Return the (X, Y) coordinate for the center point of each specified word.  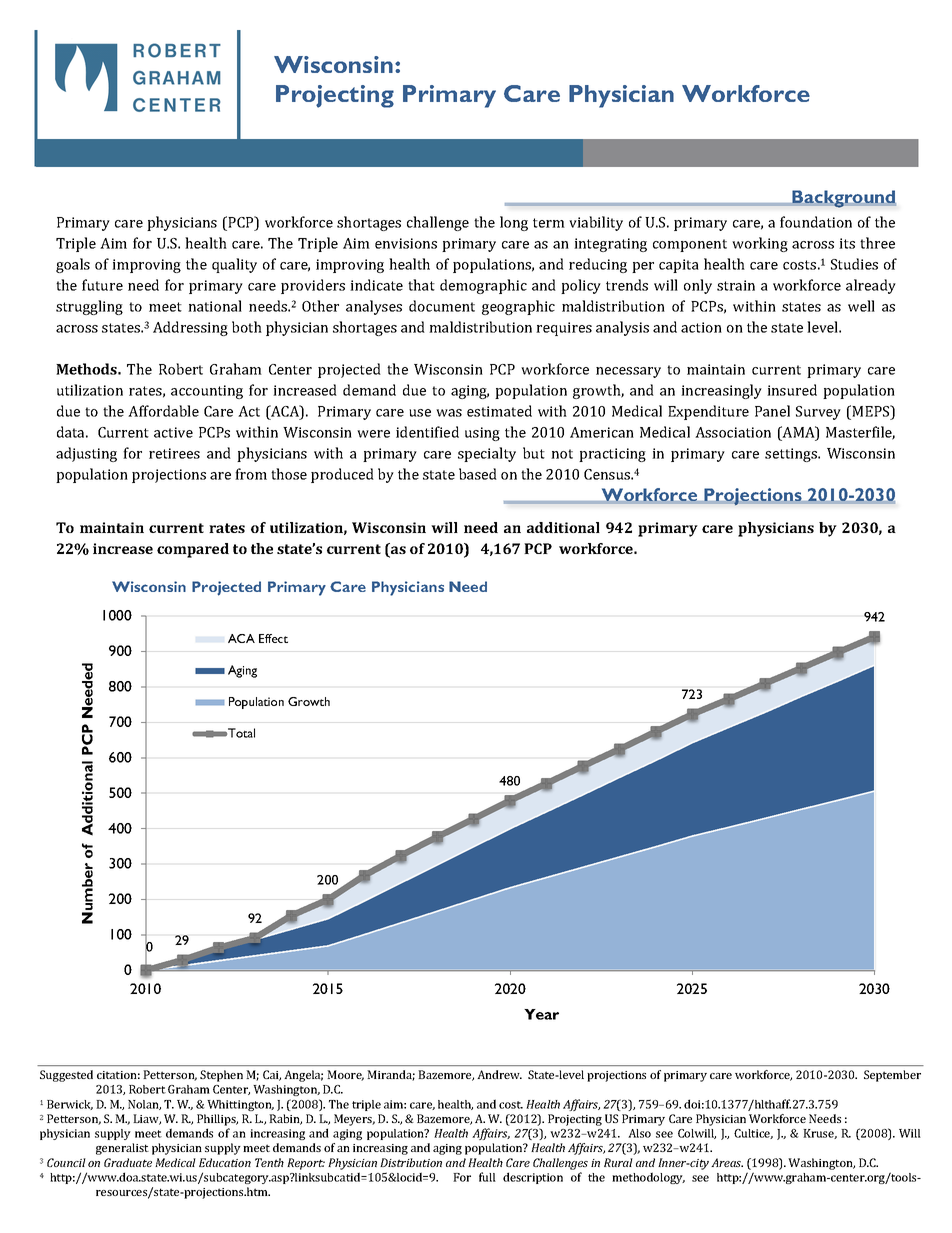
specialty (487, 454)
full (487, 1177)
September (892, 1076)
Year (541, 1014)
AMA (798, 433)
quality (234, 265)
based (478, 474)
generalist (122, 1149)
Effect (273, 638)
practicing (612, 455)
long (514, 223)
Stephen (221, 1076)
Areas (727, 1162)
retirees (174, 453)
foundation (816, 222)
